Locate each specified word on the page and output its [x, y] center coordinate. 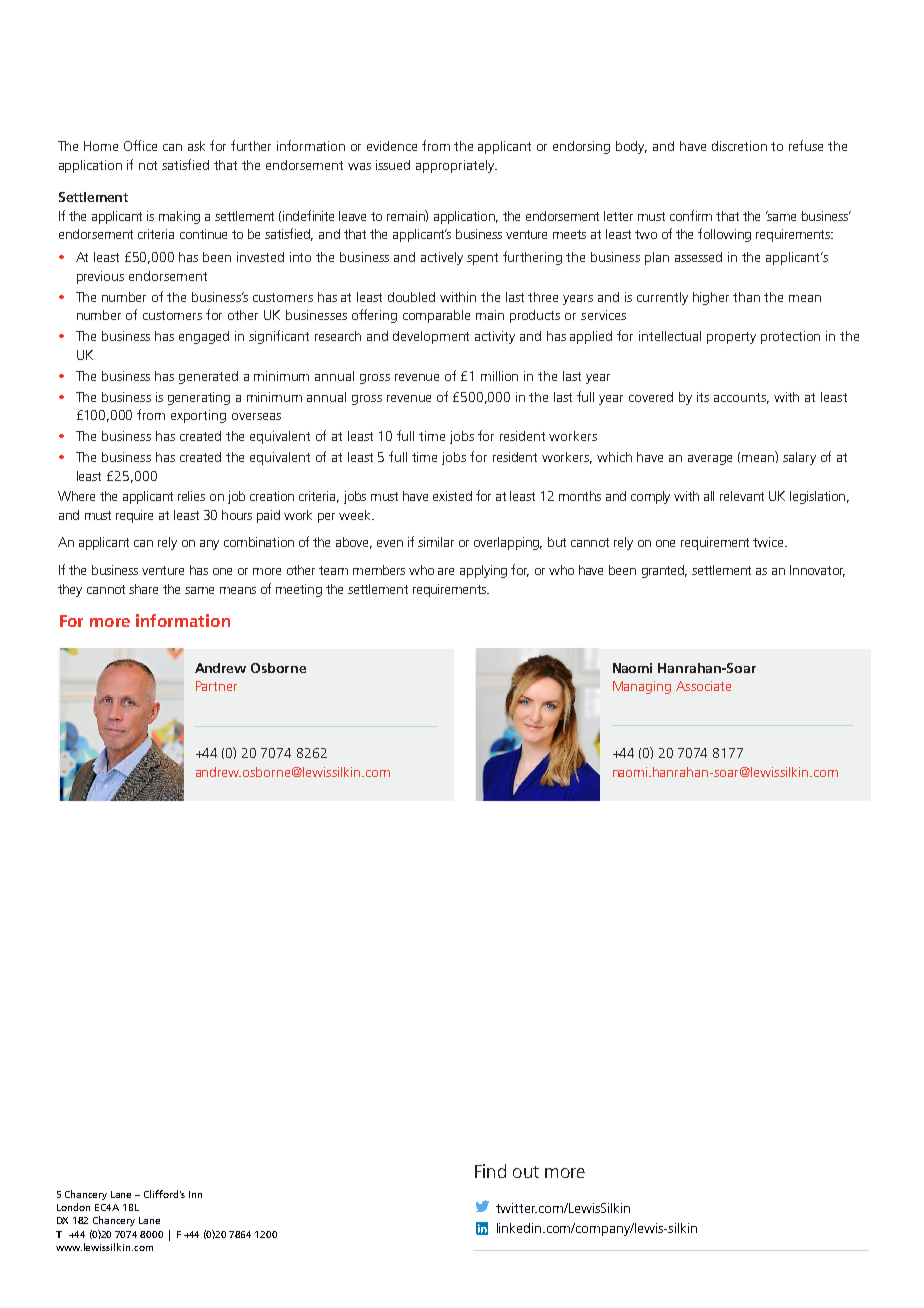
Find [490, 1171]
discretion [739, 146]
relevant [742, 496]
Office [140, 145]
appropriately [456, 166]
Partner [216, 686]
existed [452, 496]
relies [191, 496]
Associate [703, 686]
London [73, 1207]
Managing [642, 687]
